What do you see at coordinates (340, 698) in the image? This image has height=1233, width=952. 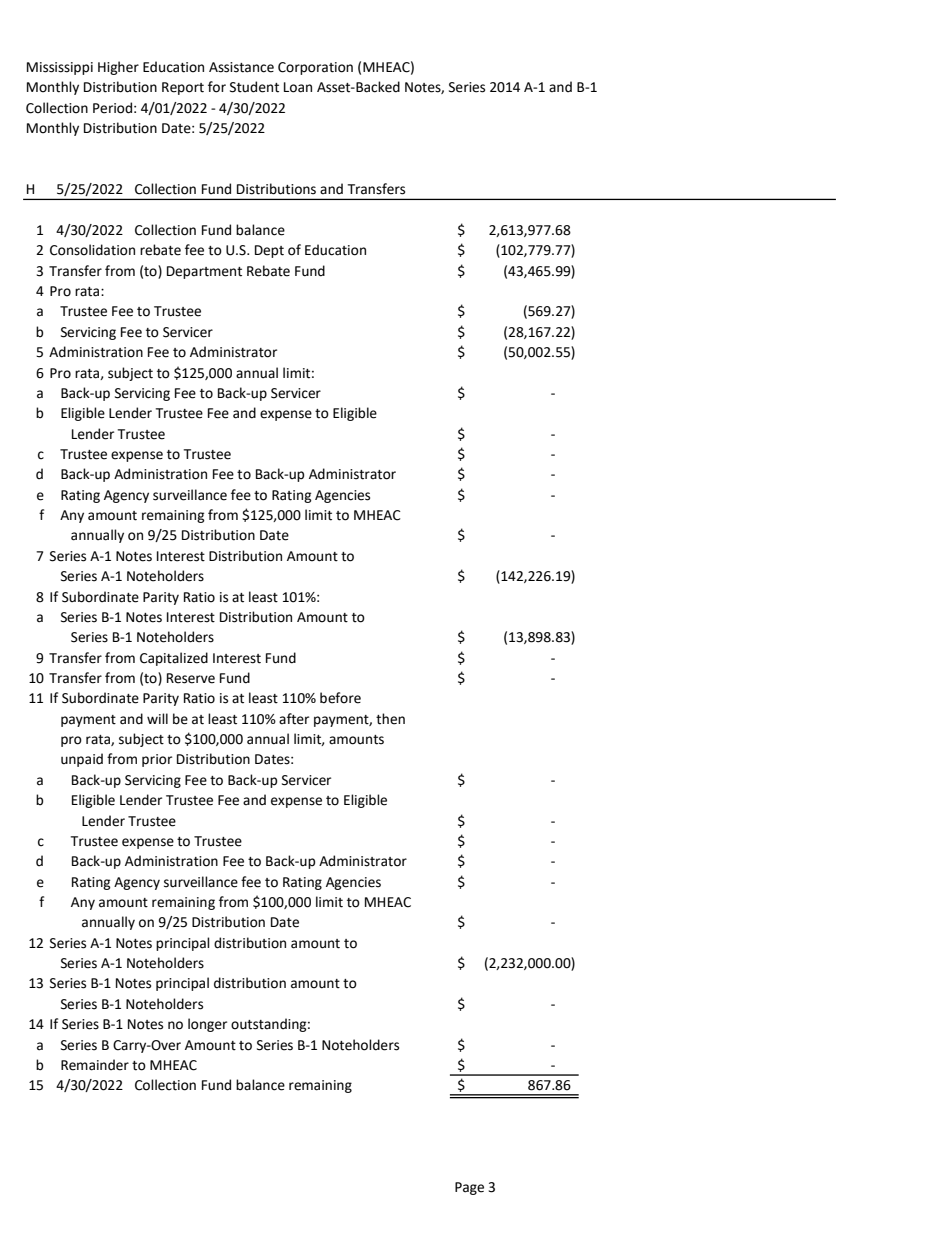 I see `before` at bounding box center [340, 698].
